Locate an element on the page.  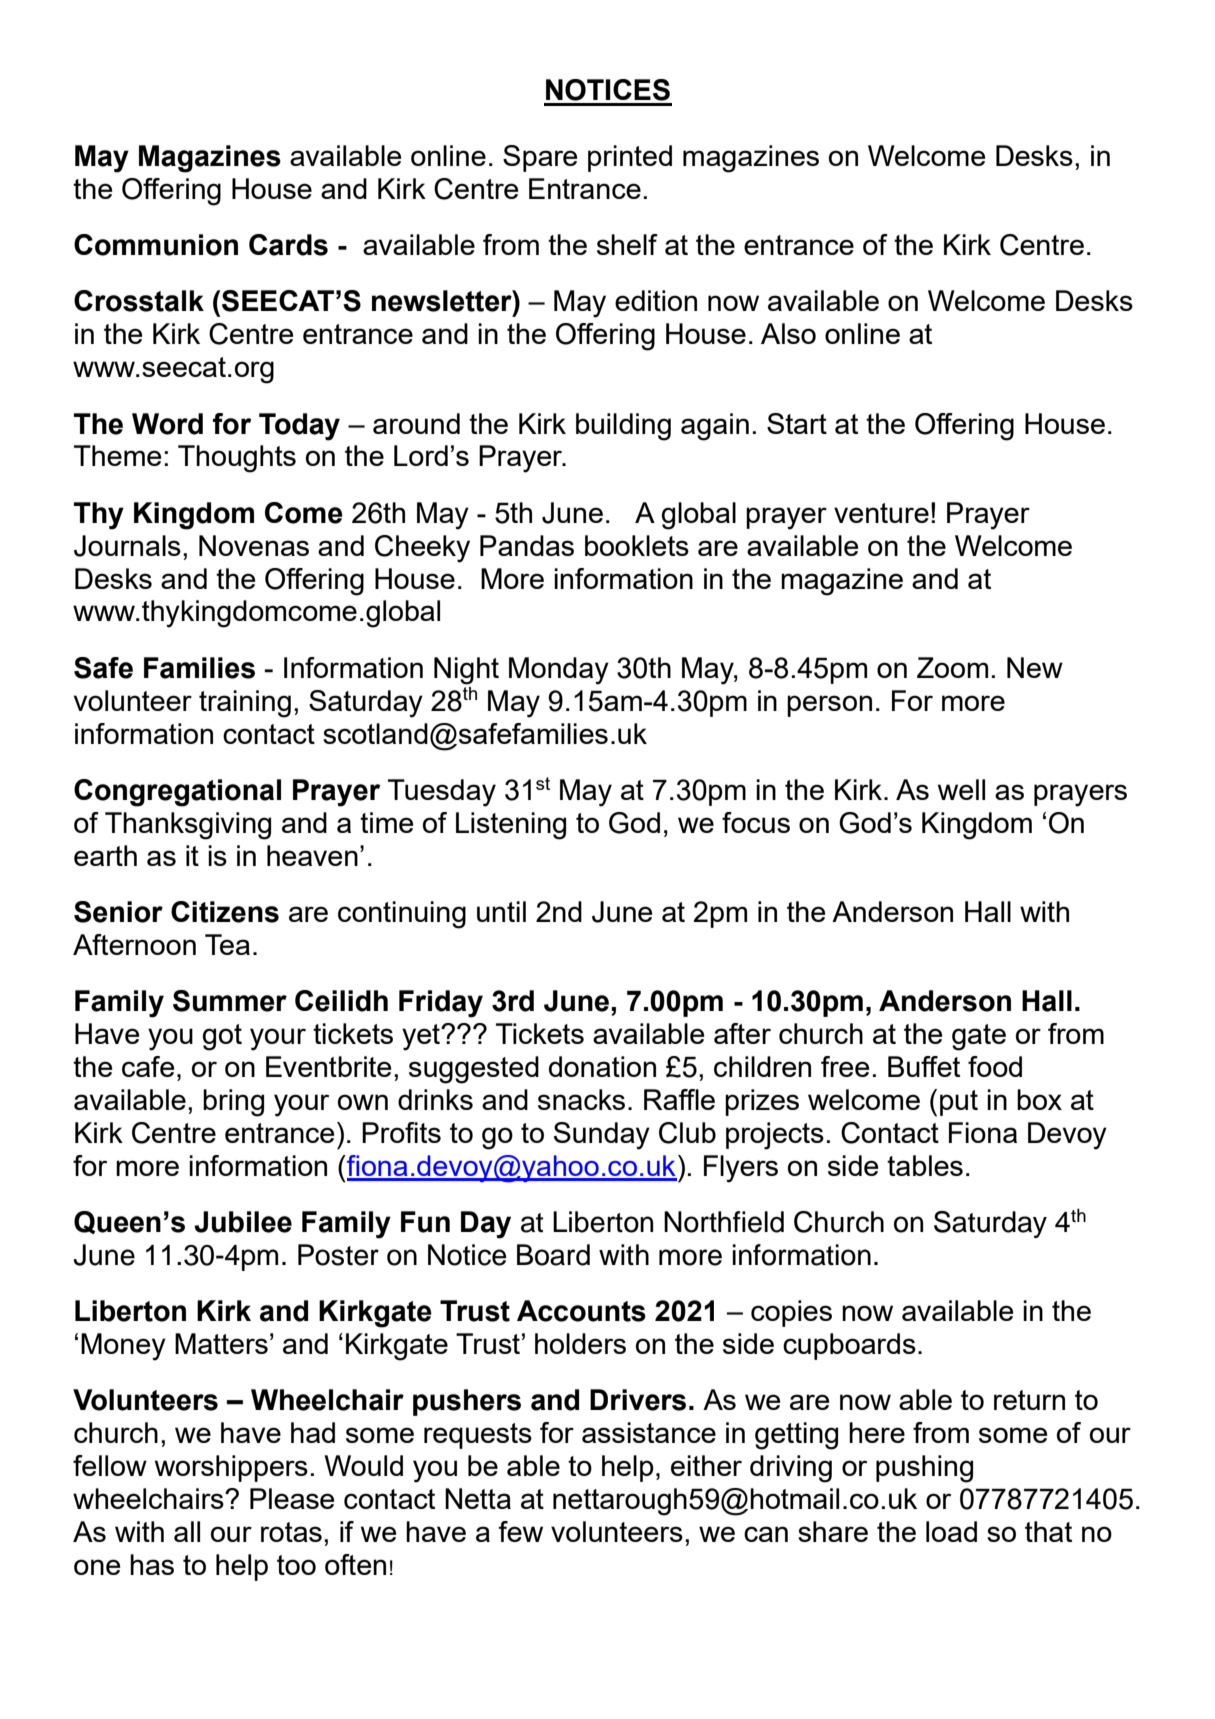
Buffet is located at coordinates (924, 1066).
